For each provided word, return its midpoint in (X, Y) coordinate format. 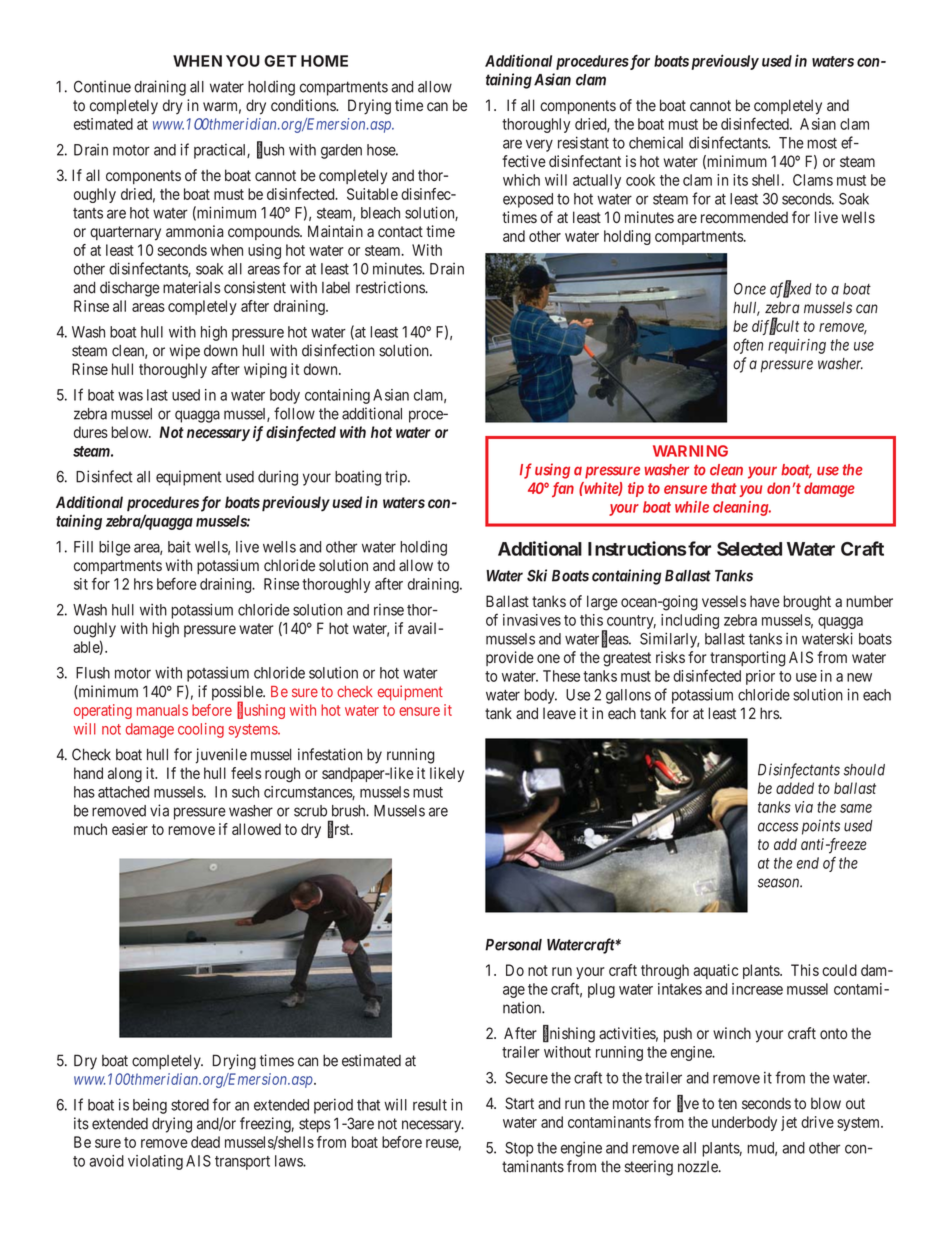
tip (636, 489)
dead (205, 1142)
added (795, 788)
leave (559, 713)
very (539, 145)
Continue (102, 86)
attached (123, 792)
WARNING (690, 451)
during (278, 478)
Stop (519, 1149)
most (822, 143)
